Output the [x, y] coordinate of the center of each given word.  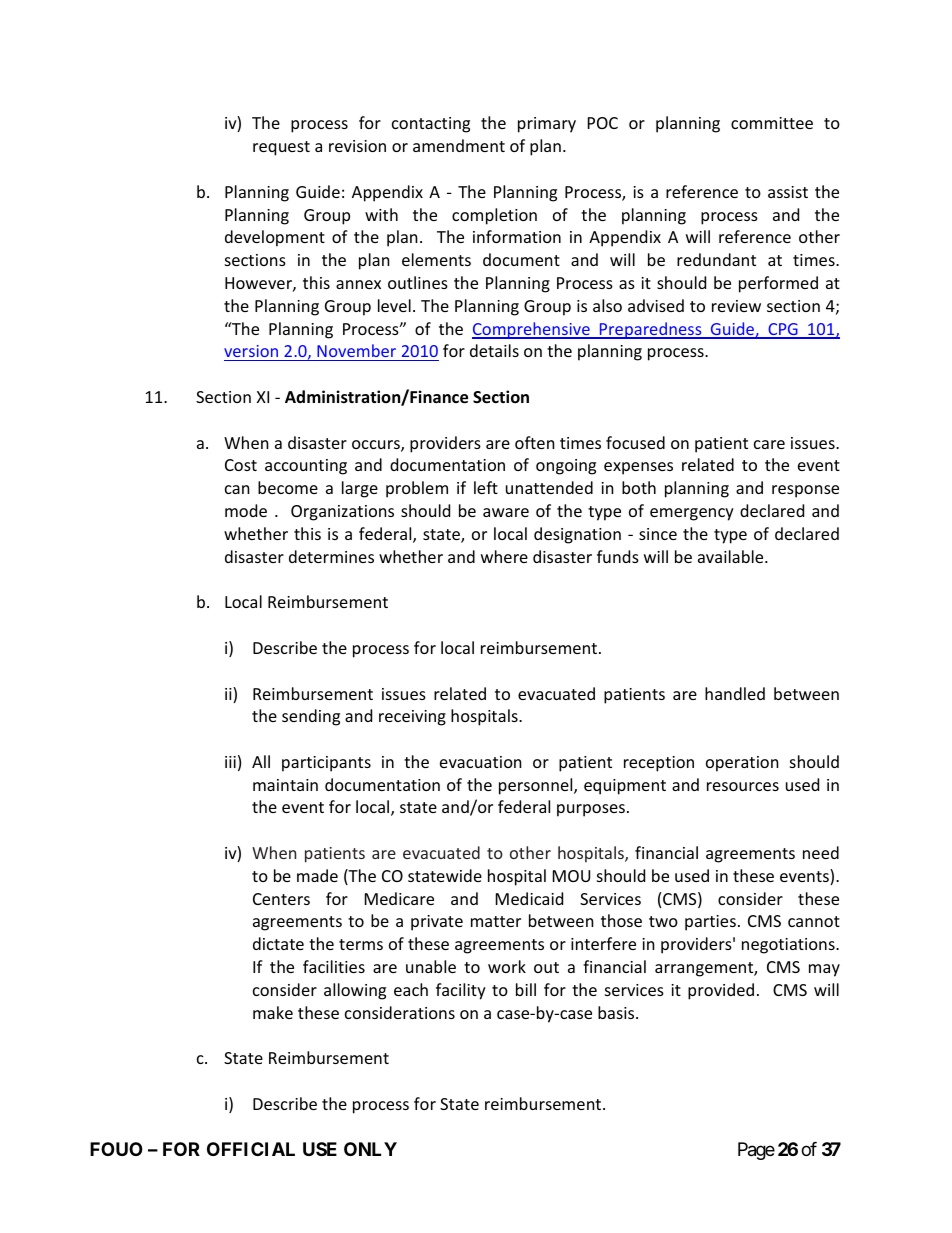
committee [772, 123]
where [504, 556]
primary [547, 125]
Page [756, 1151]
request [281, 148]
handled [735, 693]
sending [311, 717]
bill [526, 989]
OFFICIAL [251, 1149]
